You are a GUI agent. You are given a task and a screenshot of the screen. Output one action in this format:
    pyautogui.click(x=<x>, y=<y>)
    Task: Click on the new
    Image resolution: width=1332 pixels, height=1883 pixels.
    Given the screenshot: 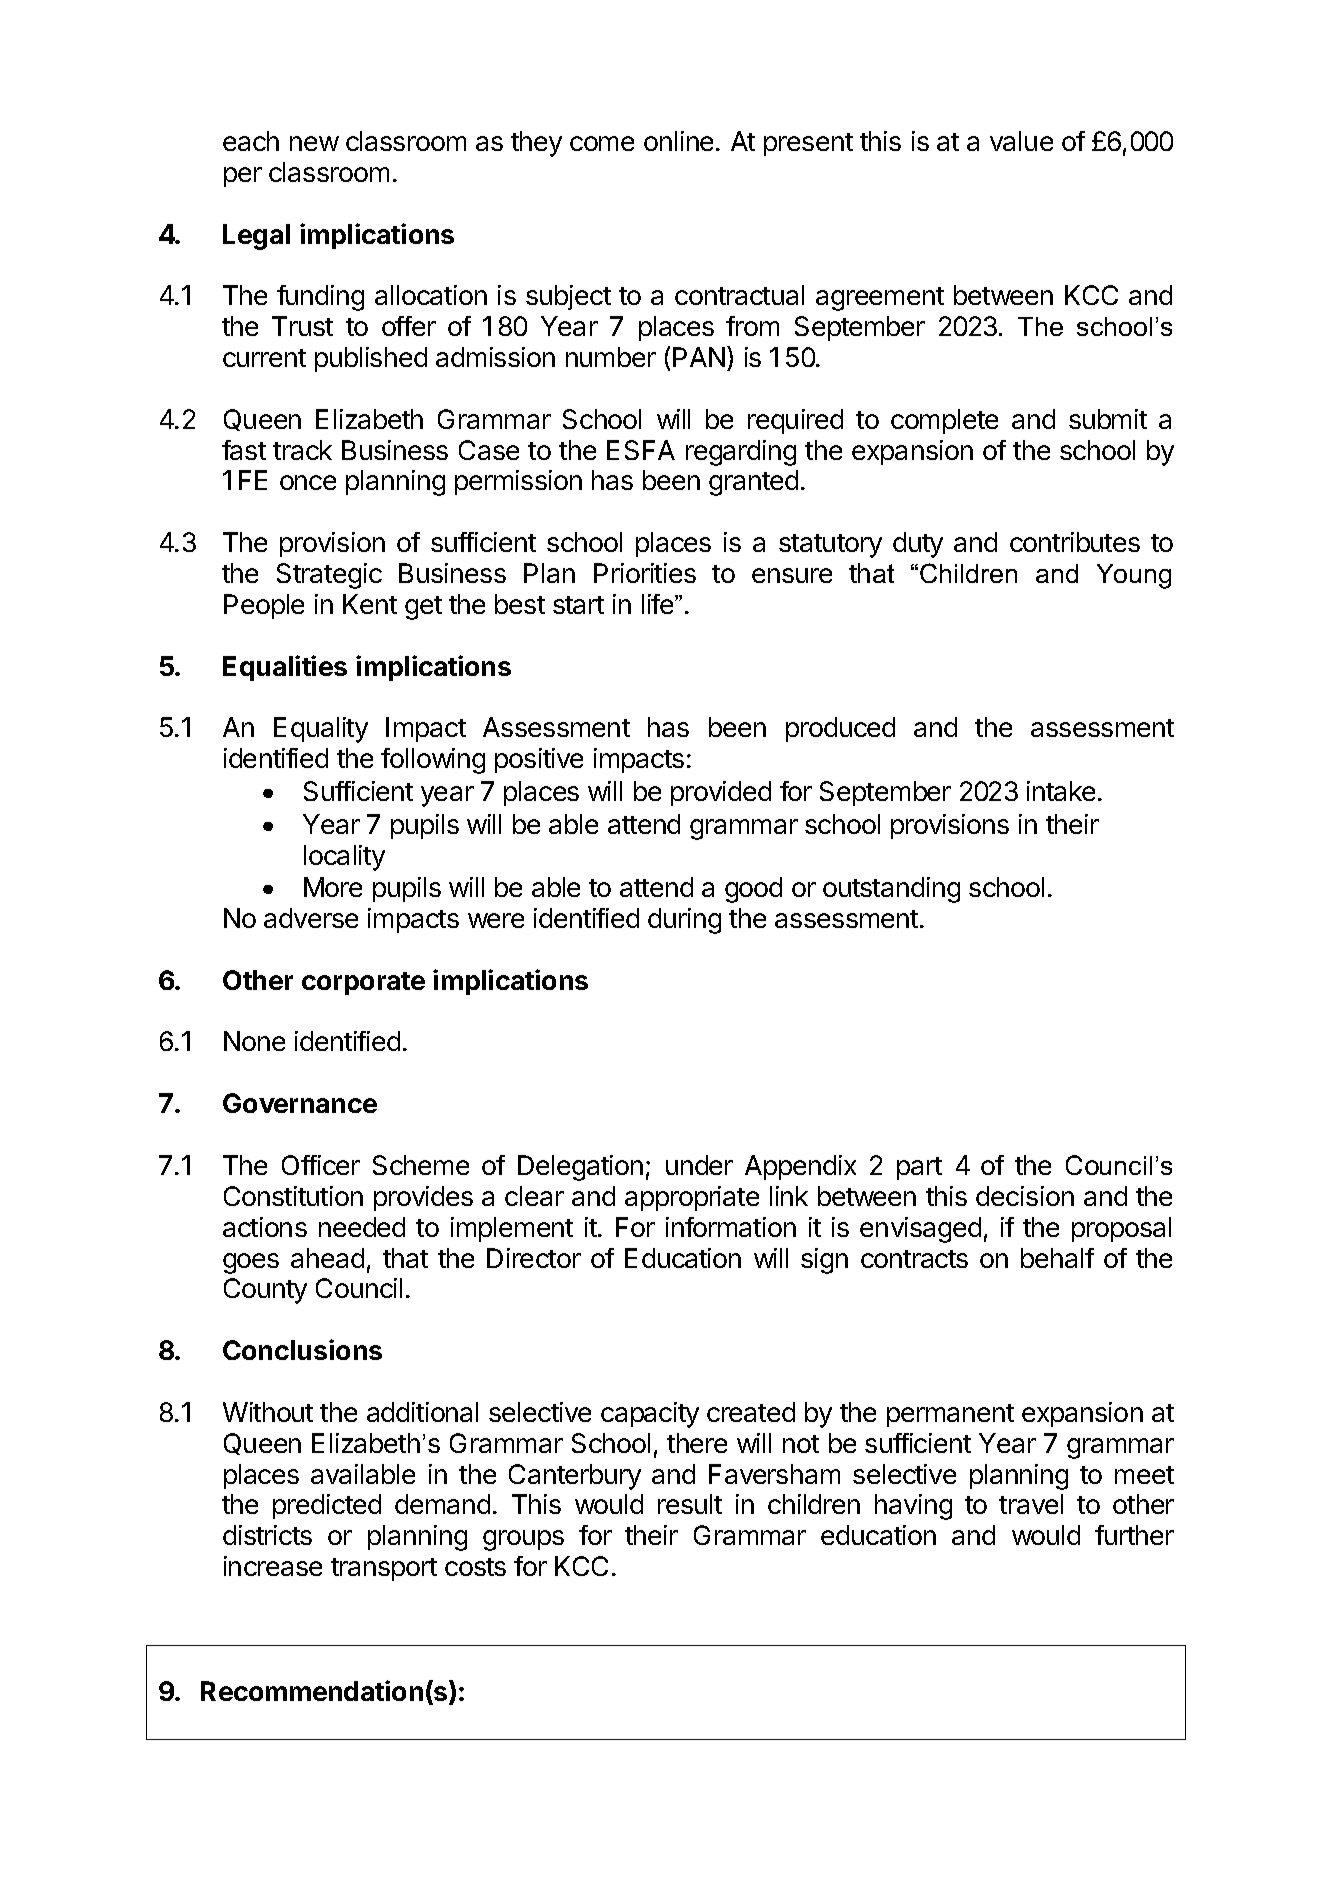 What is the action you would take?
    pyautogui.click(x=314, y=143)
